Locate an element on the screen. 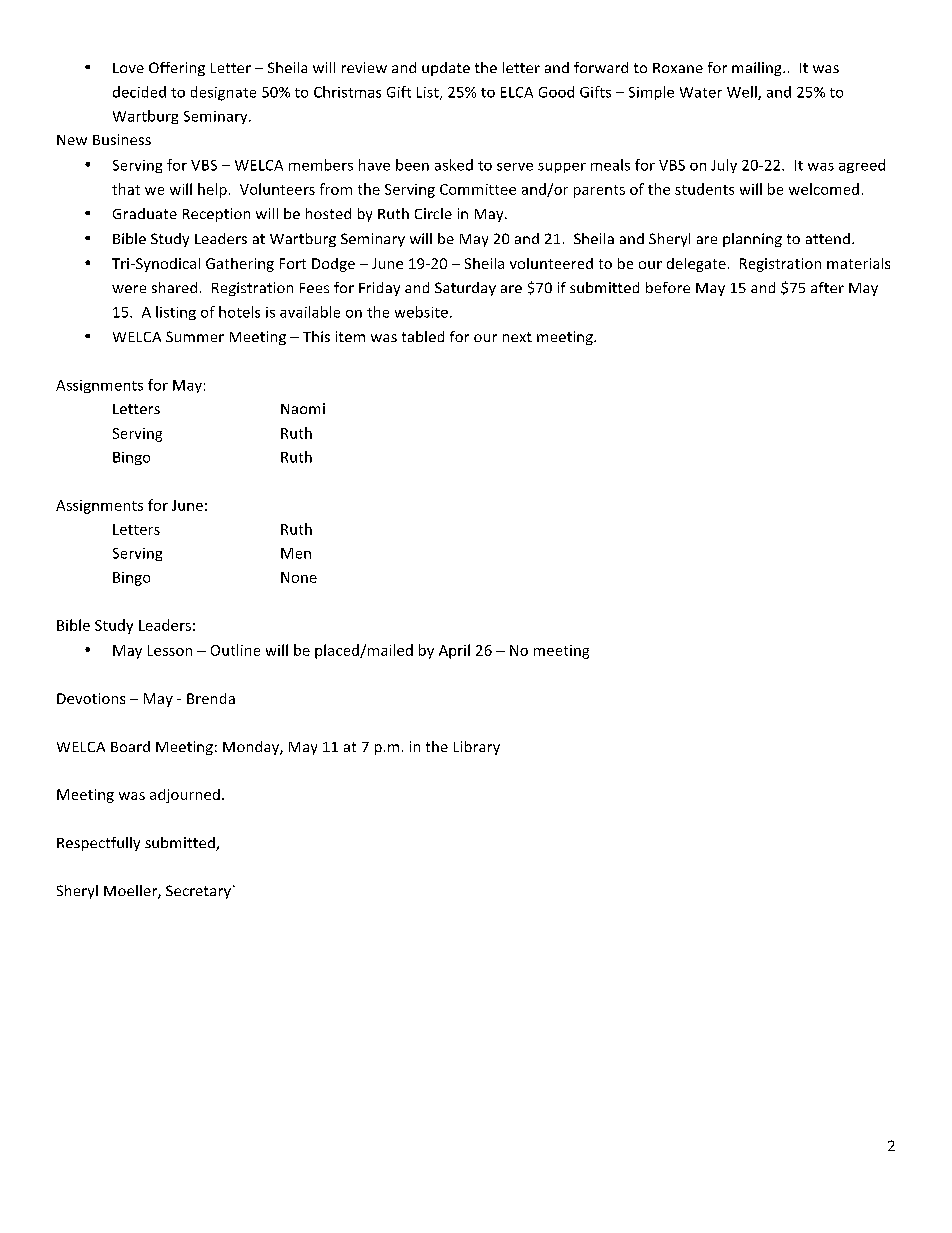 The width and height of the screenshot is (952, 1233). Naomi is located at coordinates (303, 408).
